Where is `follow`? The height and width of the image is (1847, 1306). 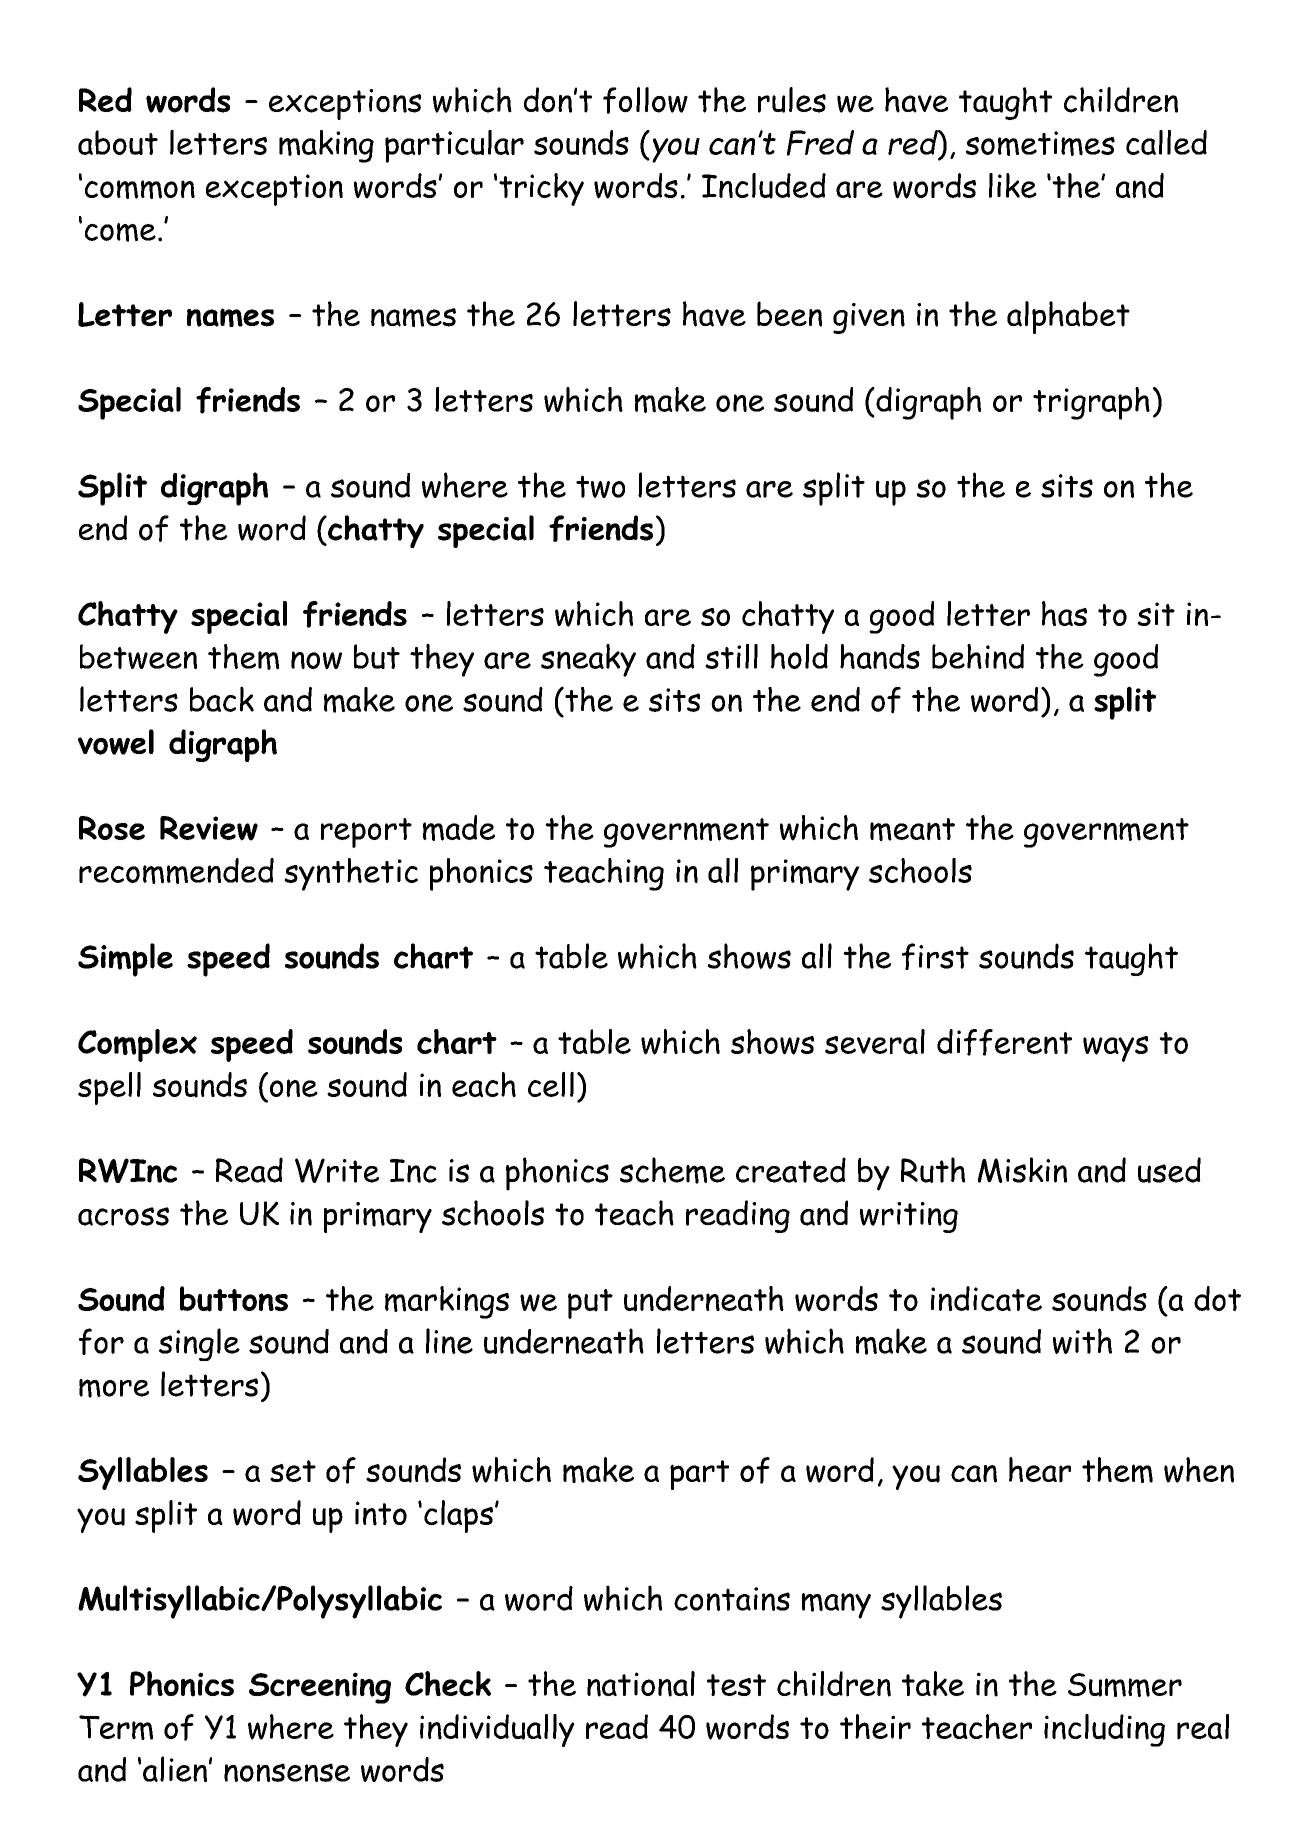 follow is located at coordinates (645, 100).
